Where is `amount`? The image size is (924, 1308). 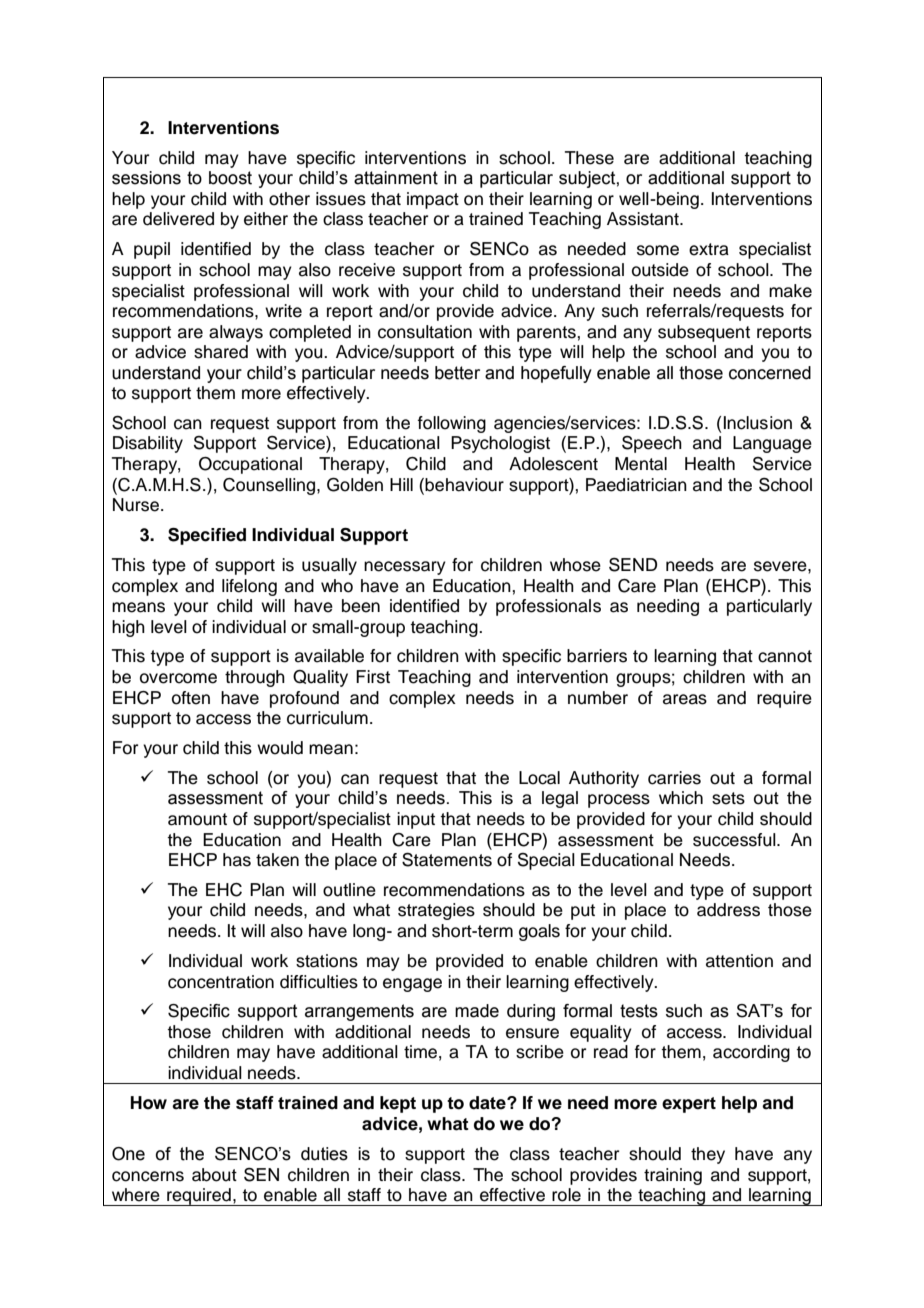
amount is located at coordinates (197, 819).
